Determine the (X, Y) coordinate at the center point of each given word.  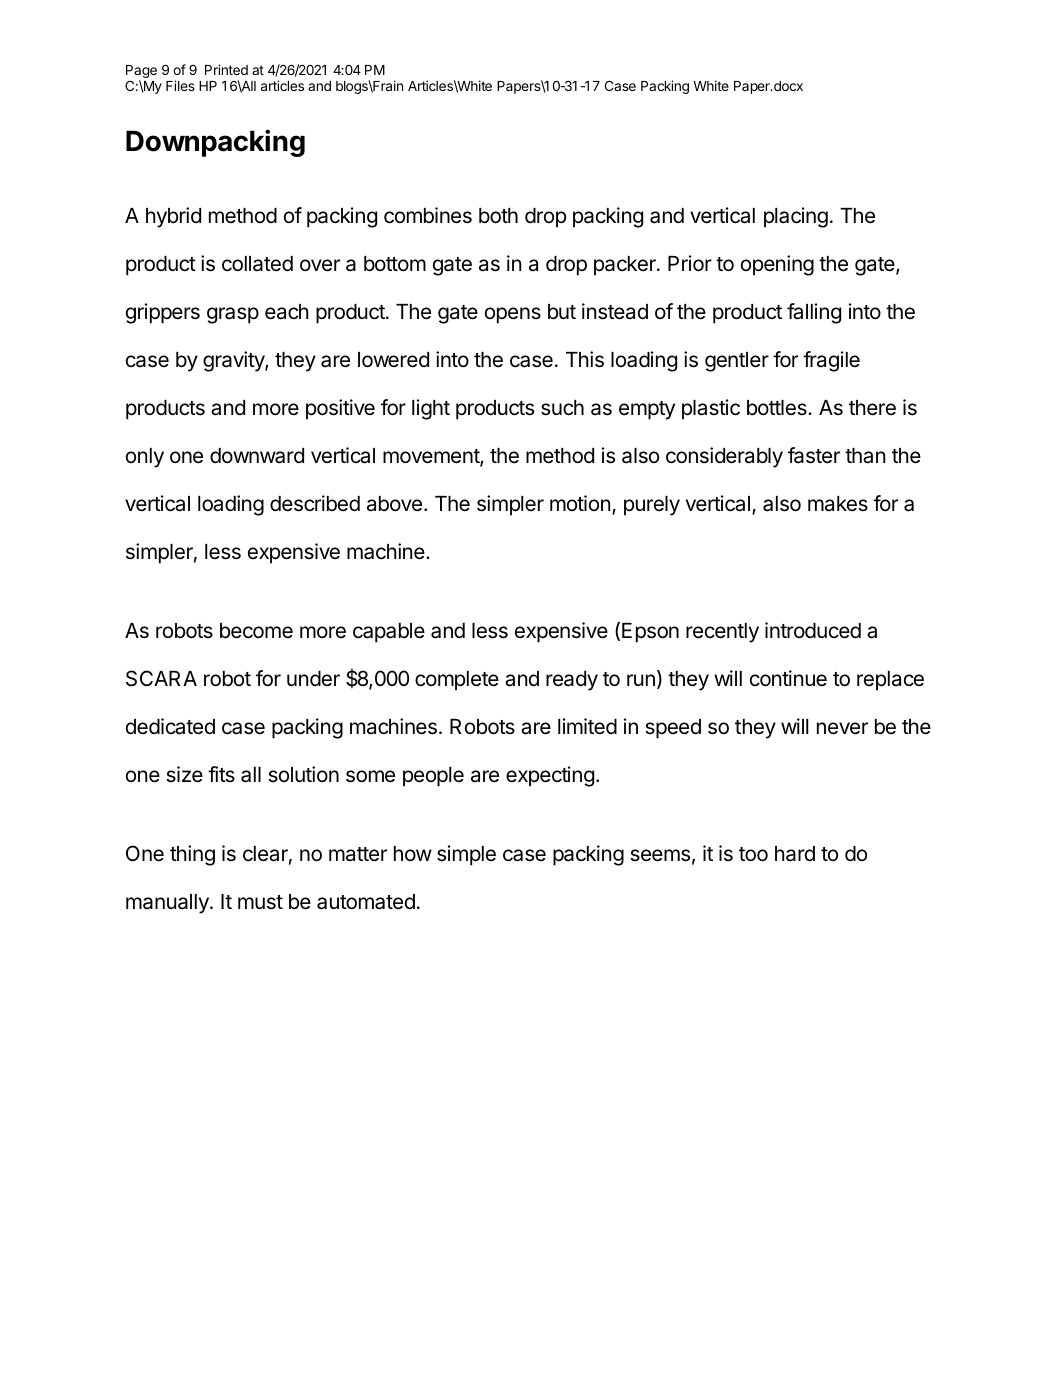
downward (257, 456)
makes (838, 504)
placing (796, 217)
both (498, 216)
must (260, 902)
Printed (226, 69)
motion (580, 503)
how (413, 853)
